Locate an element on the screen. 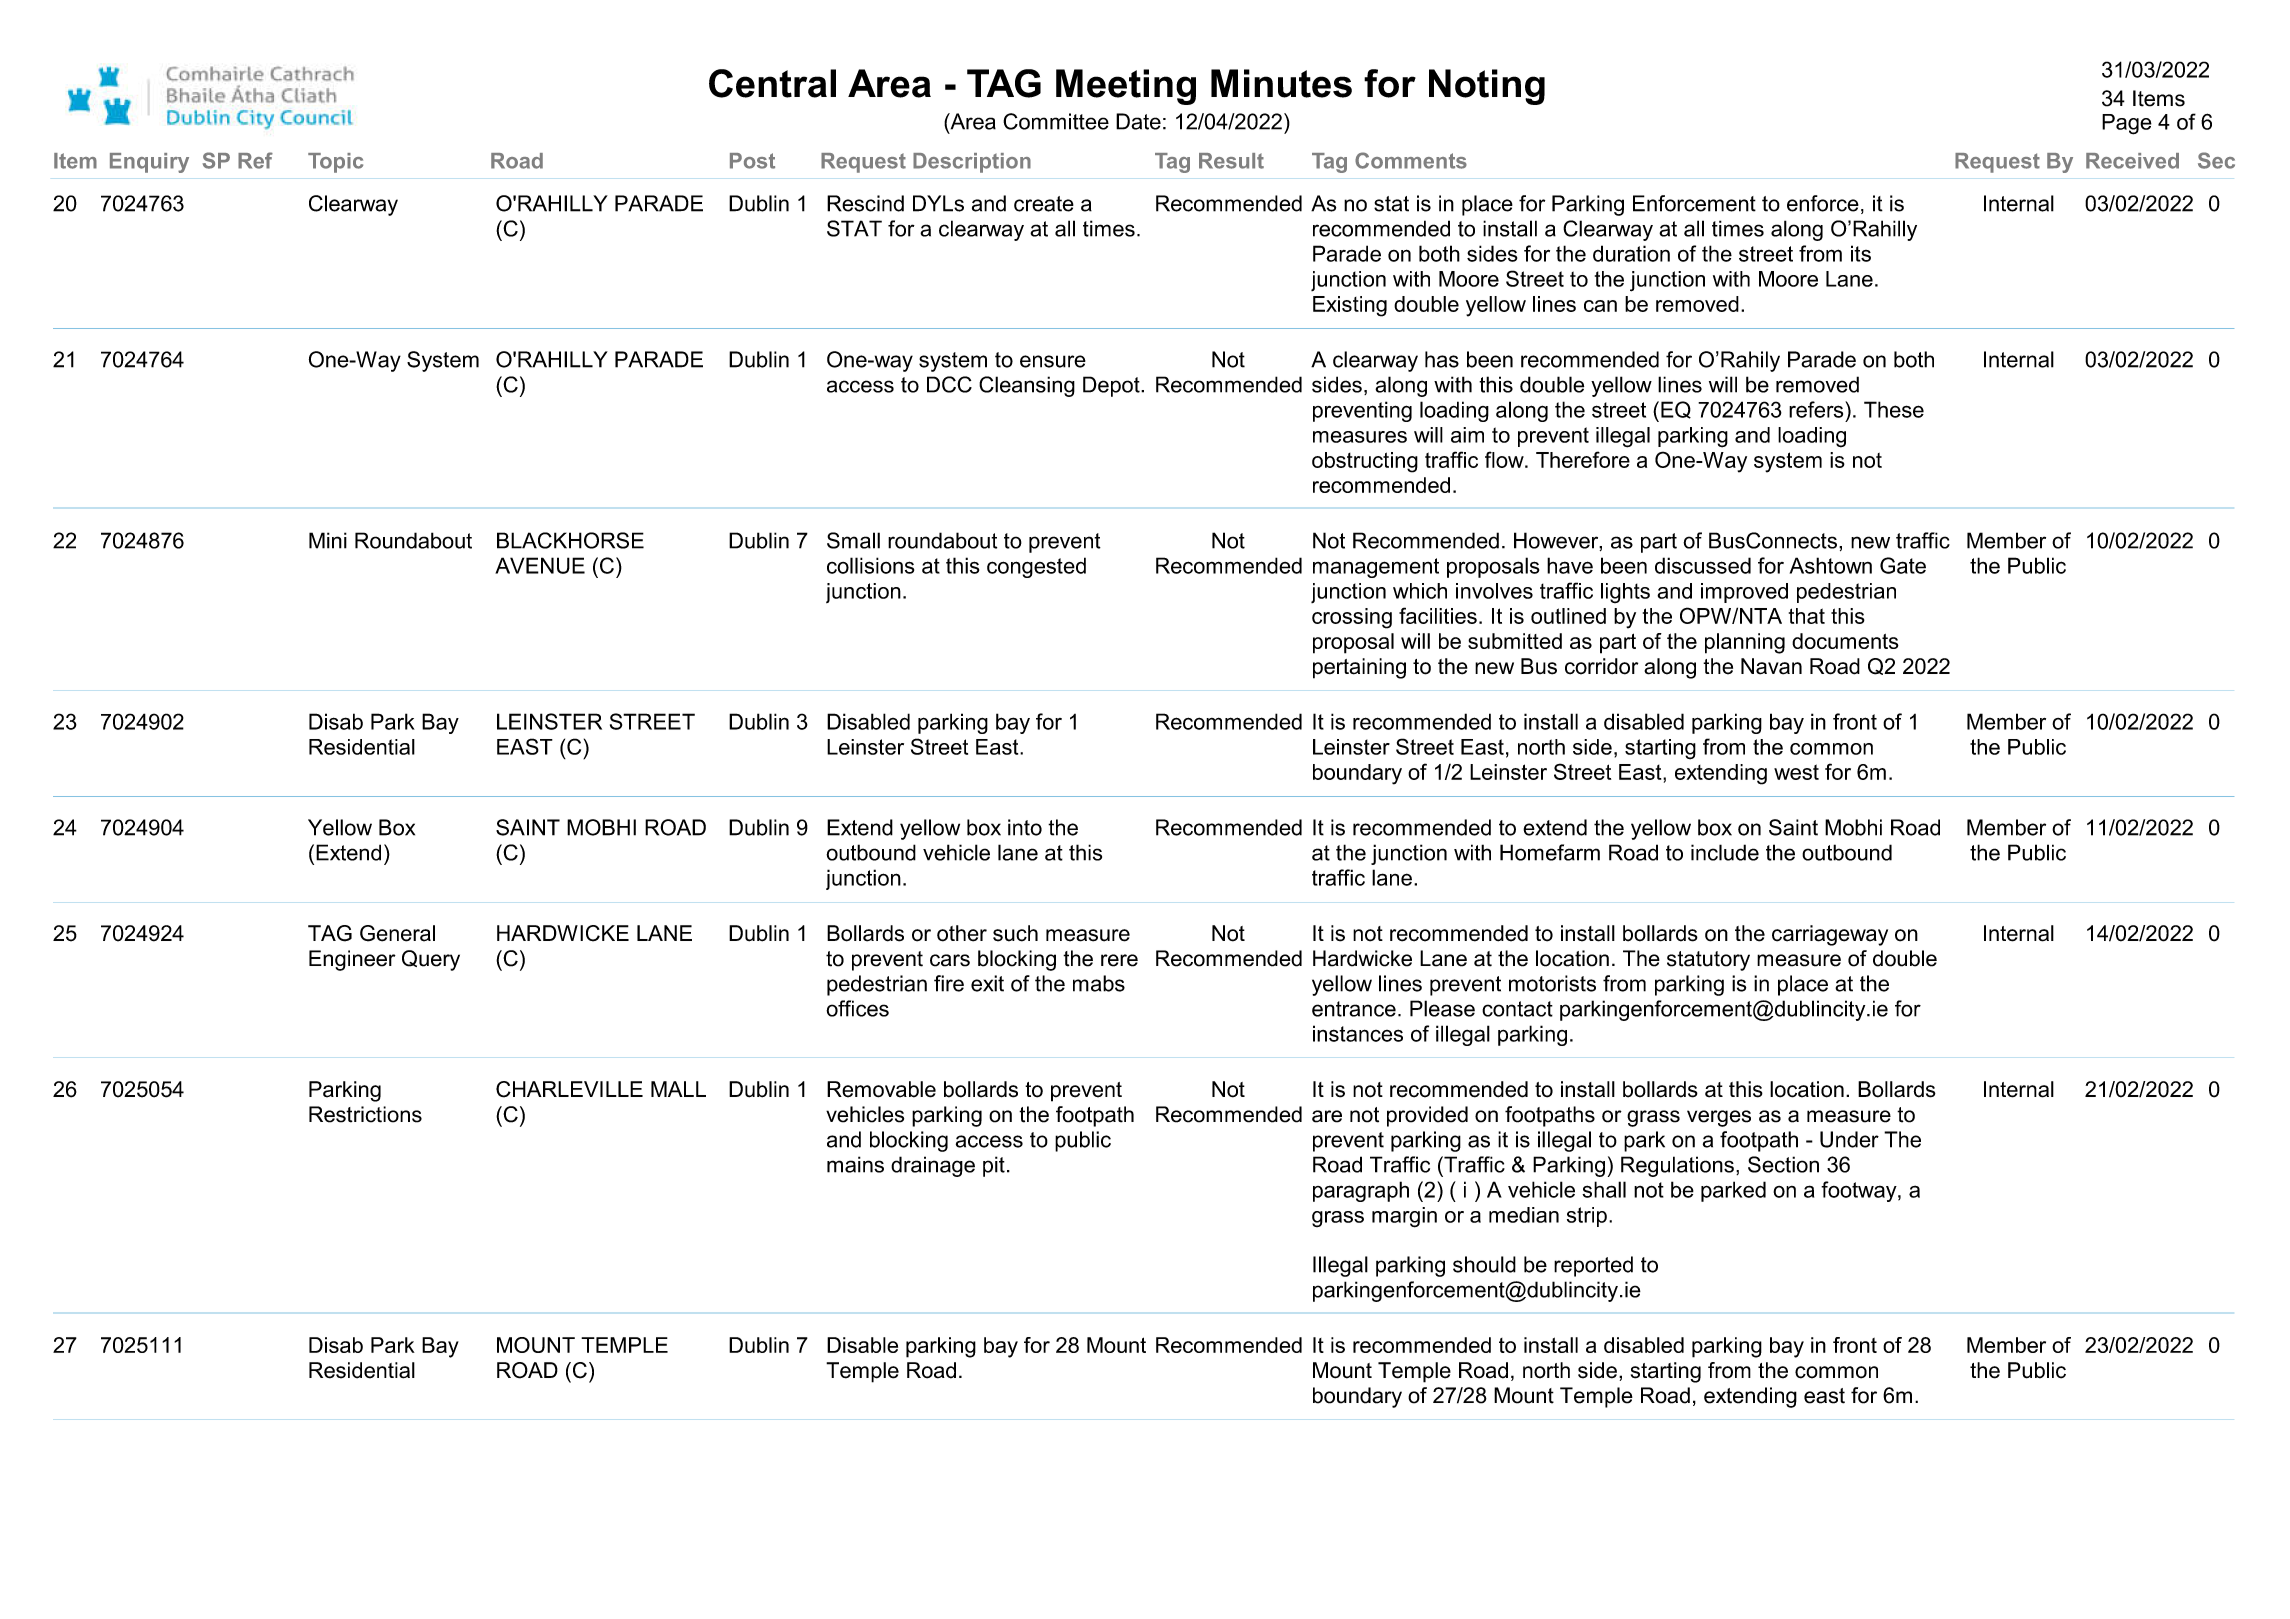  such is located at coordinates (1015, 933).
